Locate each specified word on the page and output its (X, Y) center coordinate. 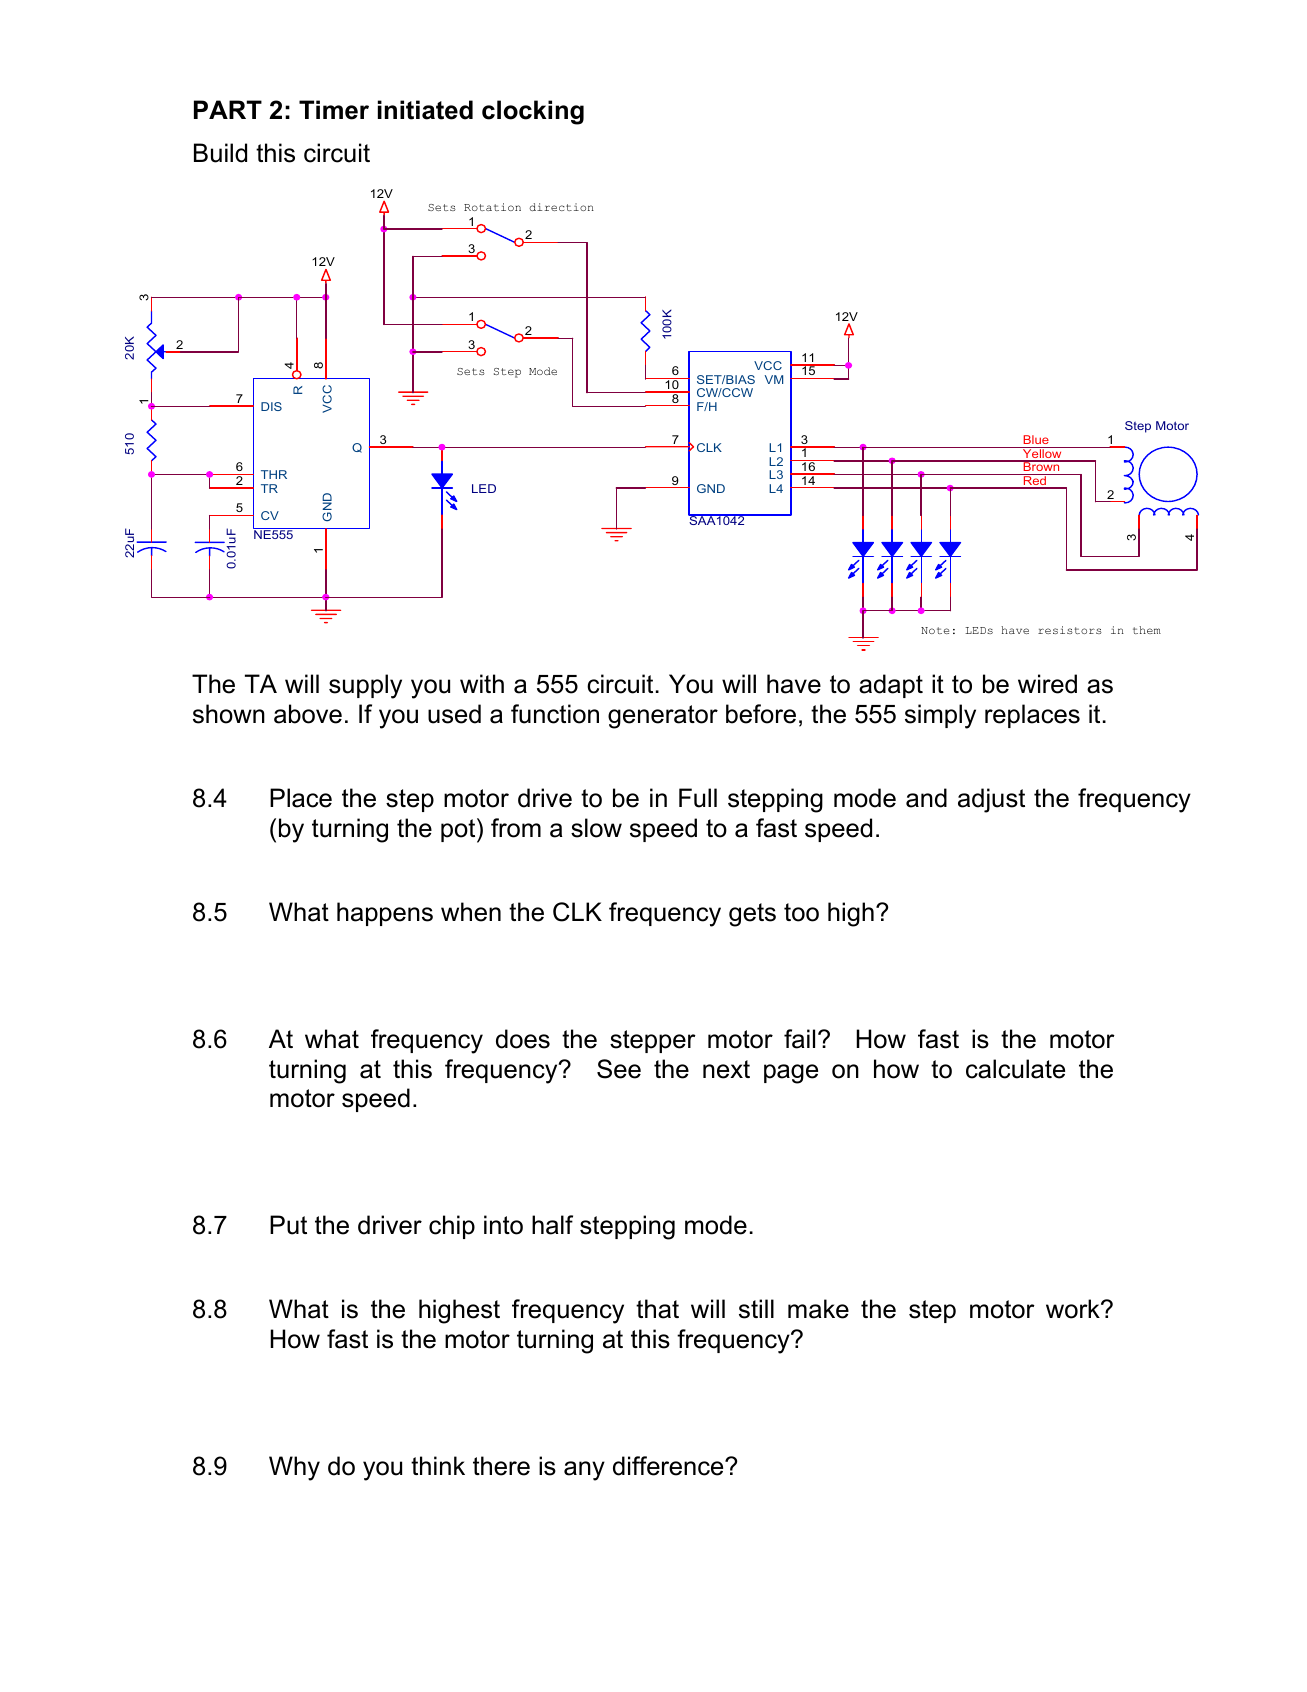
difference (669, 1466)
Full (698, 798)
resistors (1070, 630)
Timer (334, 110)
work (1074, 1309)
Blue (1036, 439)
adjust (991, 800)
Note (935, 630)
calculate (1015, 1069)
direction (561, 207)
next (726, 1069)
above (308, 714)
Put (288, 1225)
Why (294, 1468)
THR (274, 474)
